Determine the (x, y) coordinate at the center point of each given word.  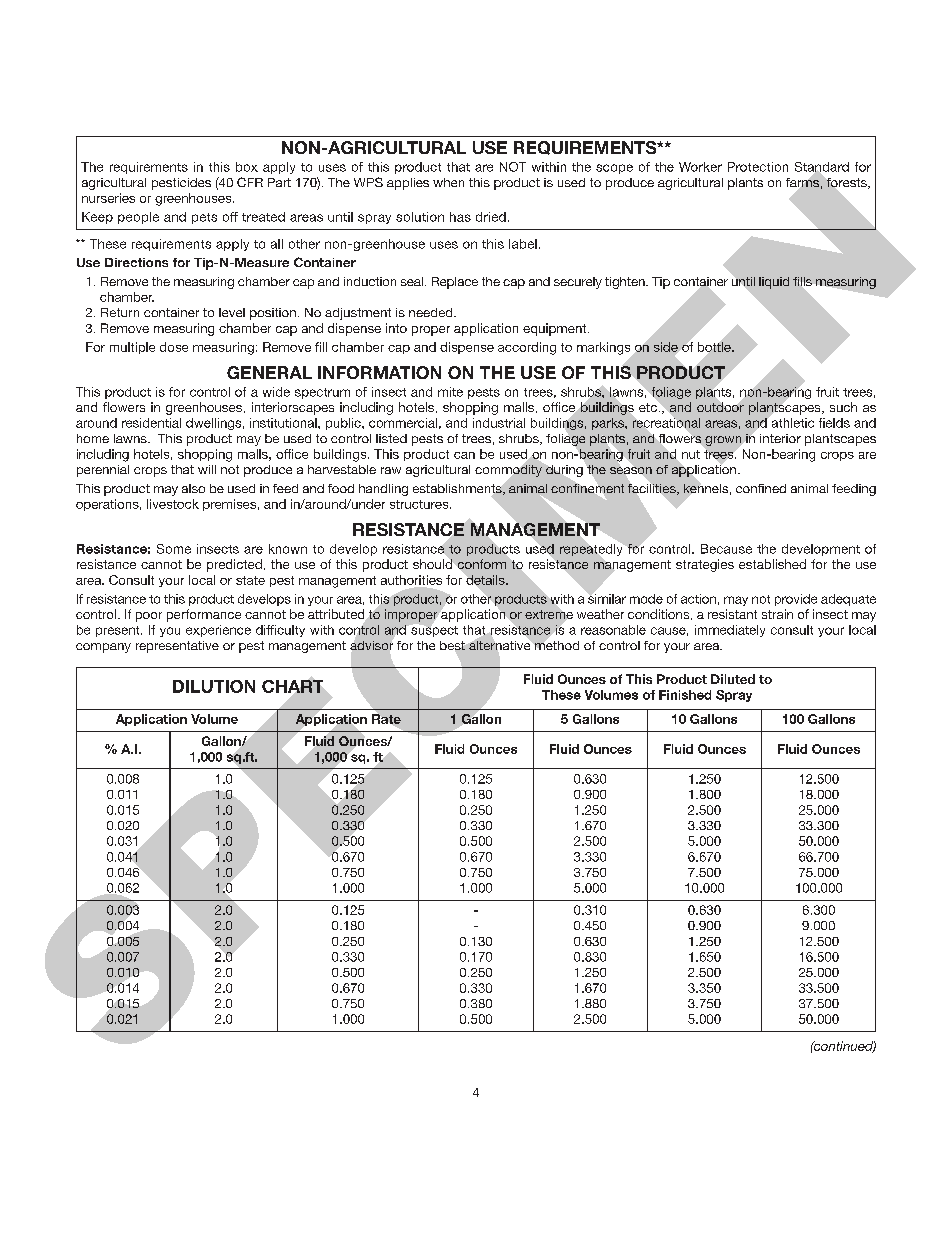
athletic (791, 422)
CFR (250, 182)
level (232, 312)
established (772, 564)
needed (432, 312)
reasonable (613, 630)
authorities (411, 580)
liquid (774, 283)
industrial (499, 423)
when (448, 182)
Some (174, 549)
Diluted (733, 679)
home (93, 438)
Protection (758, 167)
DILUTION (214, 686)
